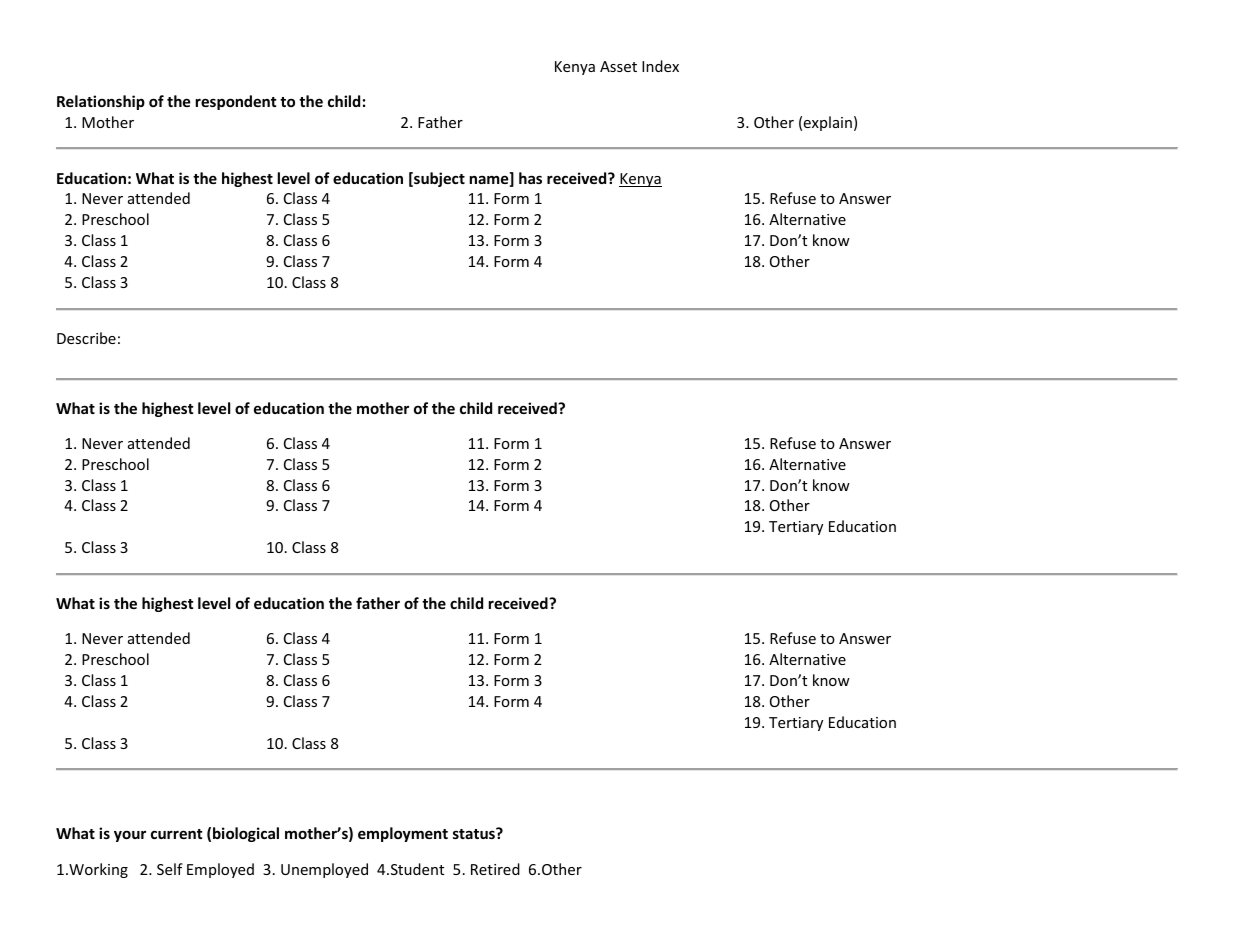  I want to click on Index, so click(660, 66).
